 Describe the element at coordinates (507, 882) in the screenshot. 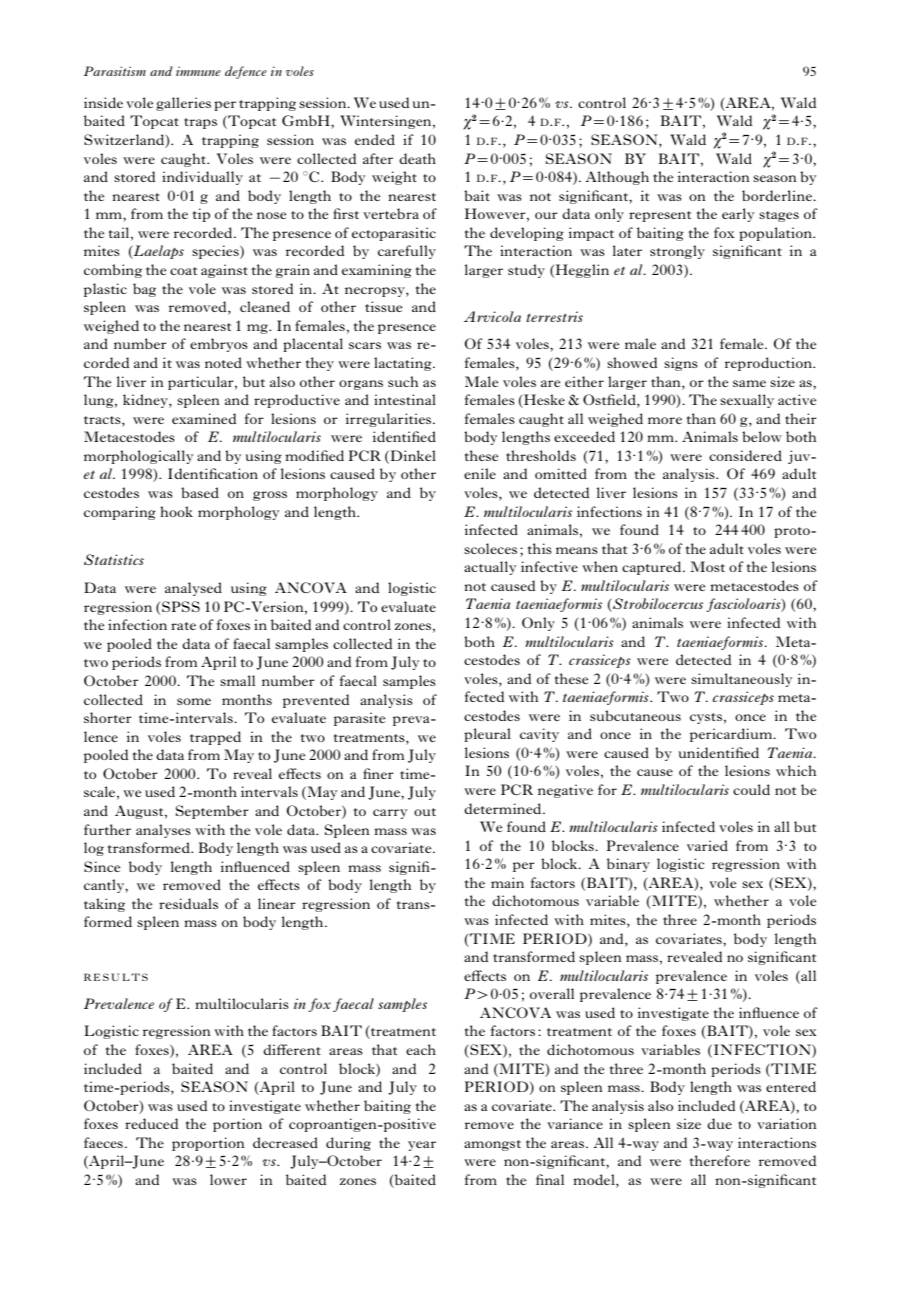

I see `main` at that location.
